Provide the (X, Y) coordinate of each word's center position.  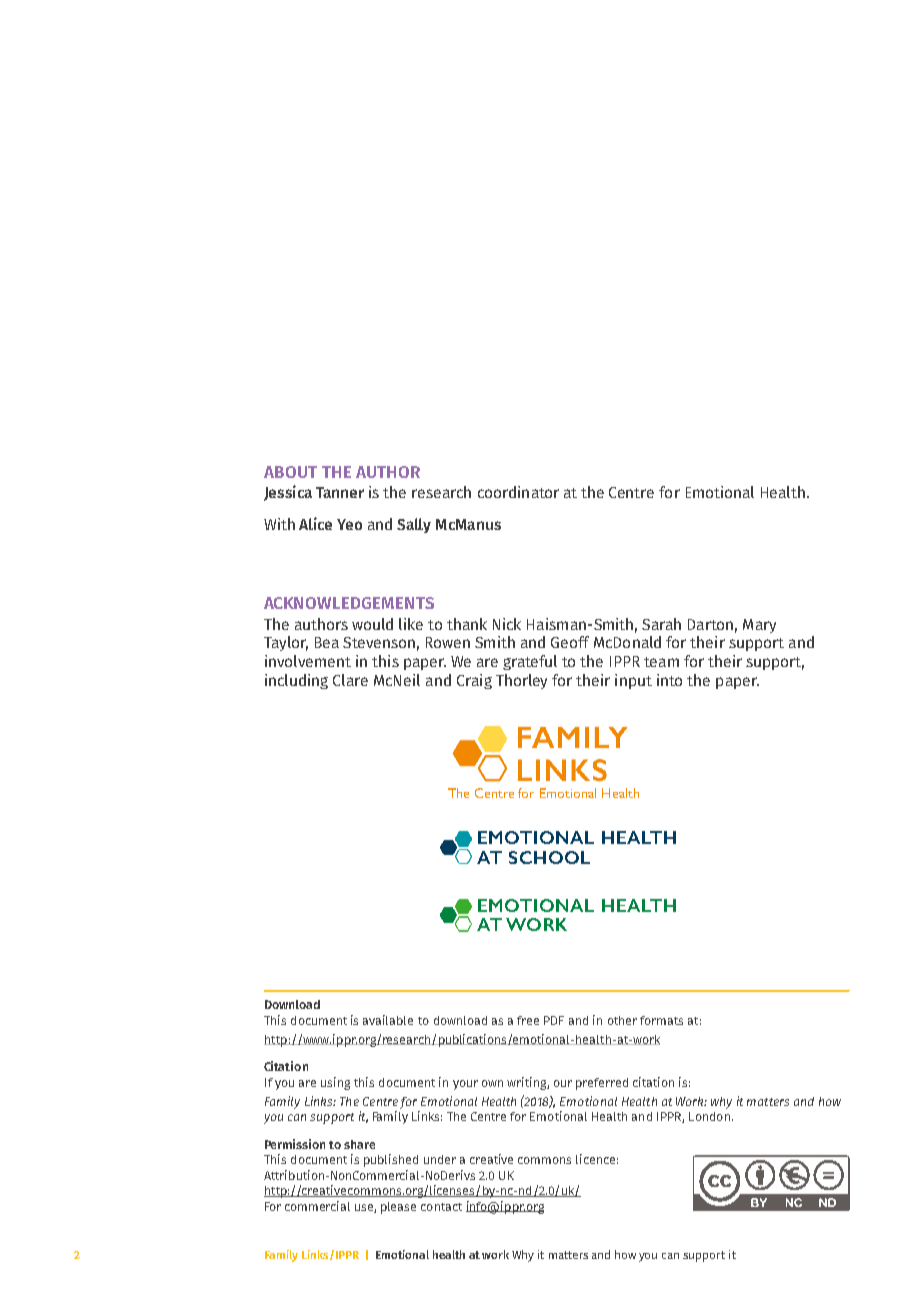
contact (441, 1207)
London (709, 1116)
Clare (350, 680)
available (388, 1020)
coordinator (518, 492)
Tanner (340, 492)
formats (661, 1020)
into (669, 680)
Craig (474, 681)
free (528, 1020)
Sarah (661, 624)
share (359, 1144)
